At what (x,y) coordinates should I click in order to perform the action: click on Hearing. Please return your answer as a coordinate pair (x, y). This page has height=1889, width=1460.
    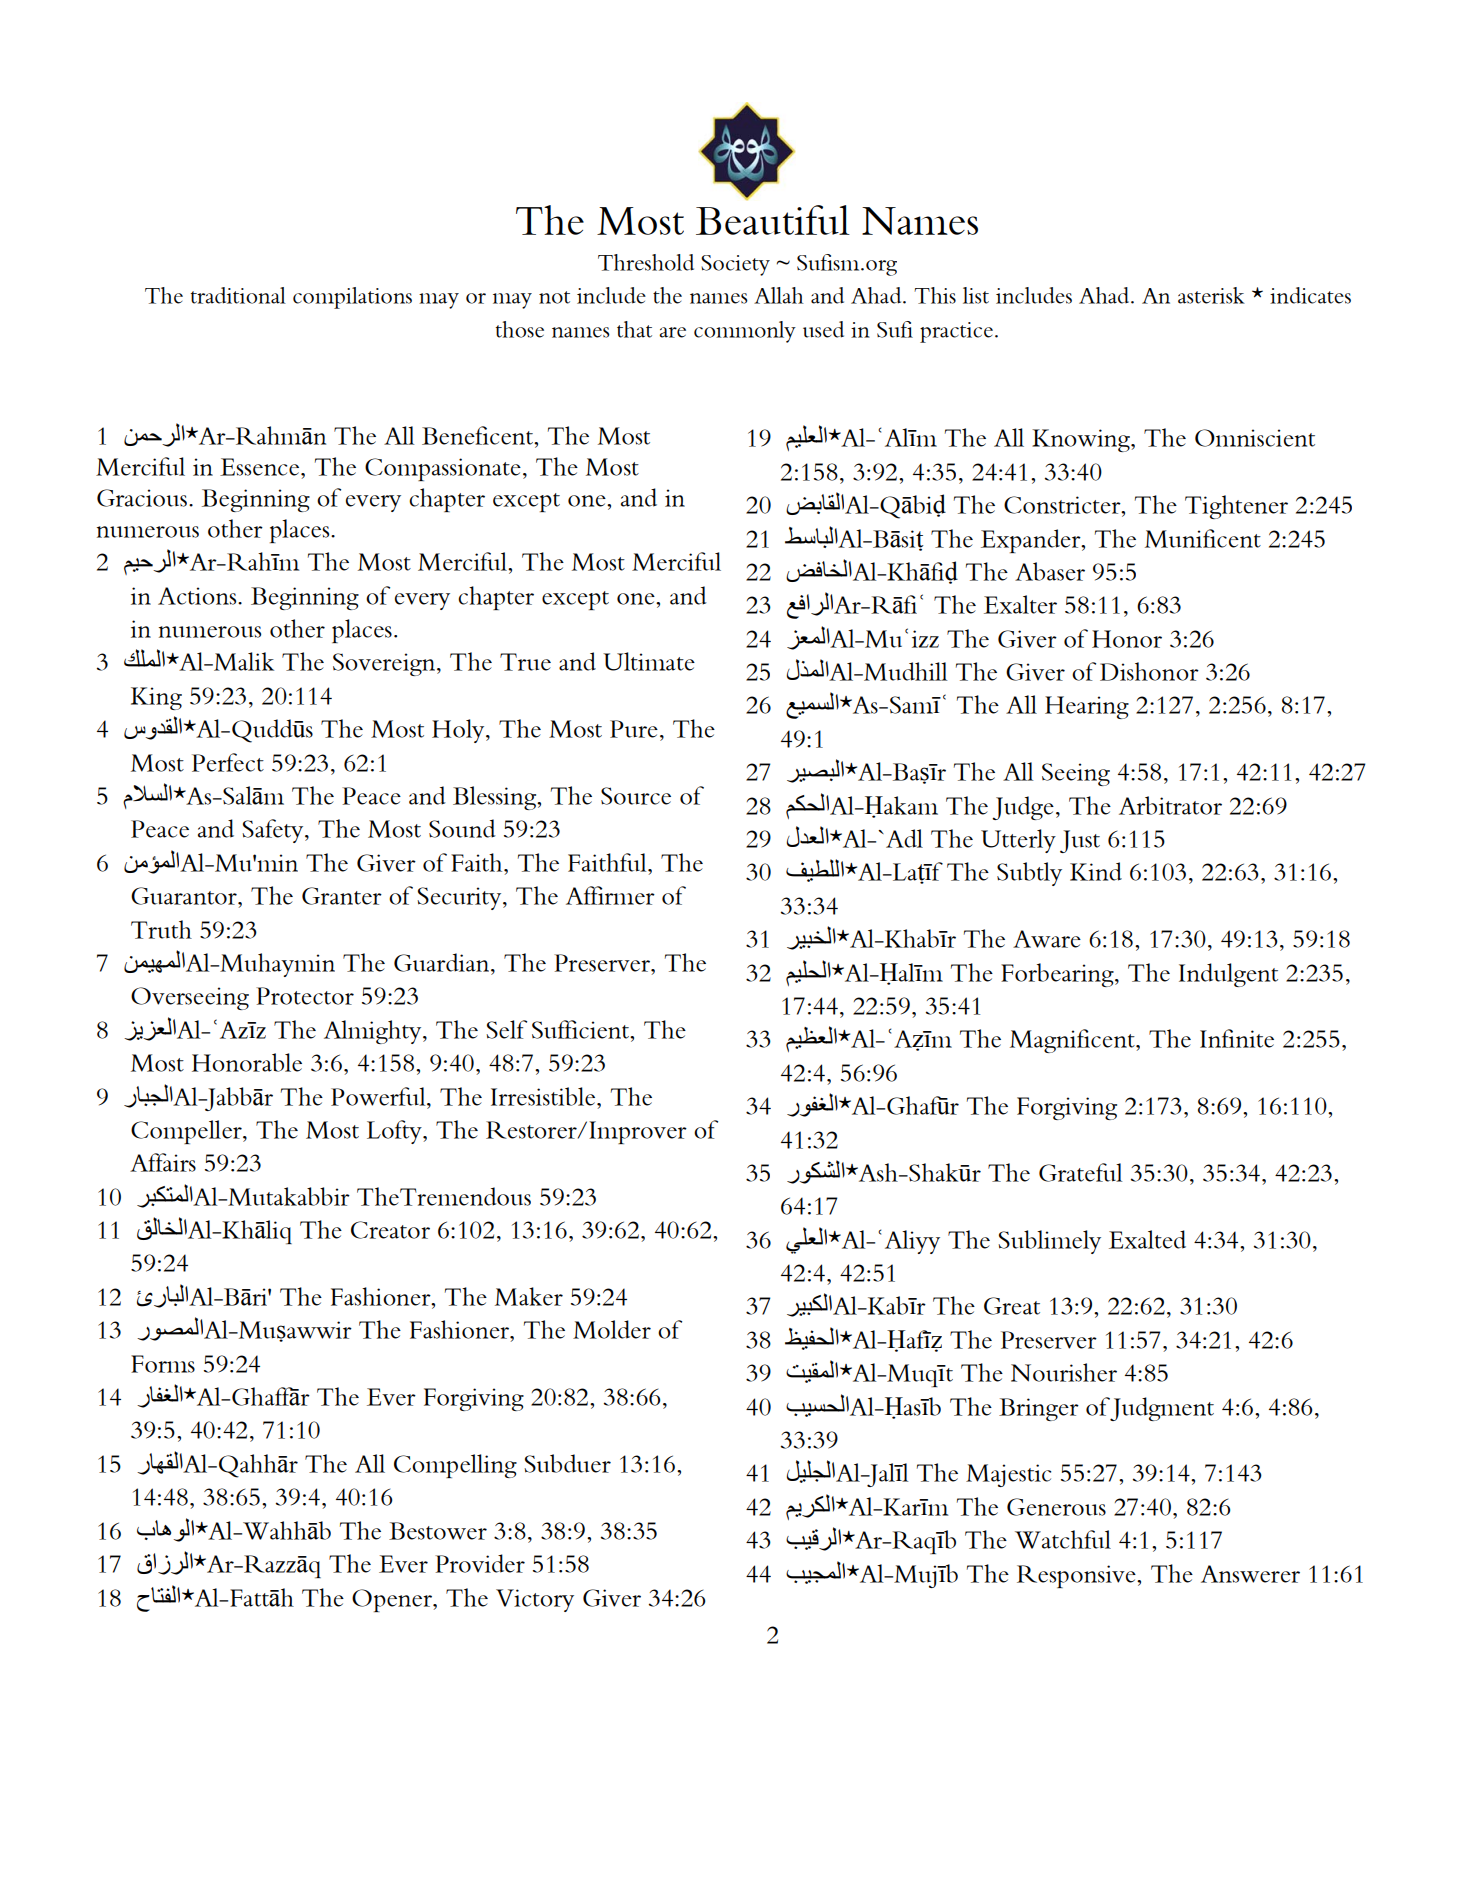
    Looking at the image, I should click on (1087, 707).
